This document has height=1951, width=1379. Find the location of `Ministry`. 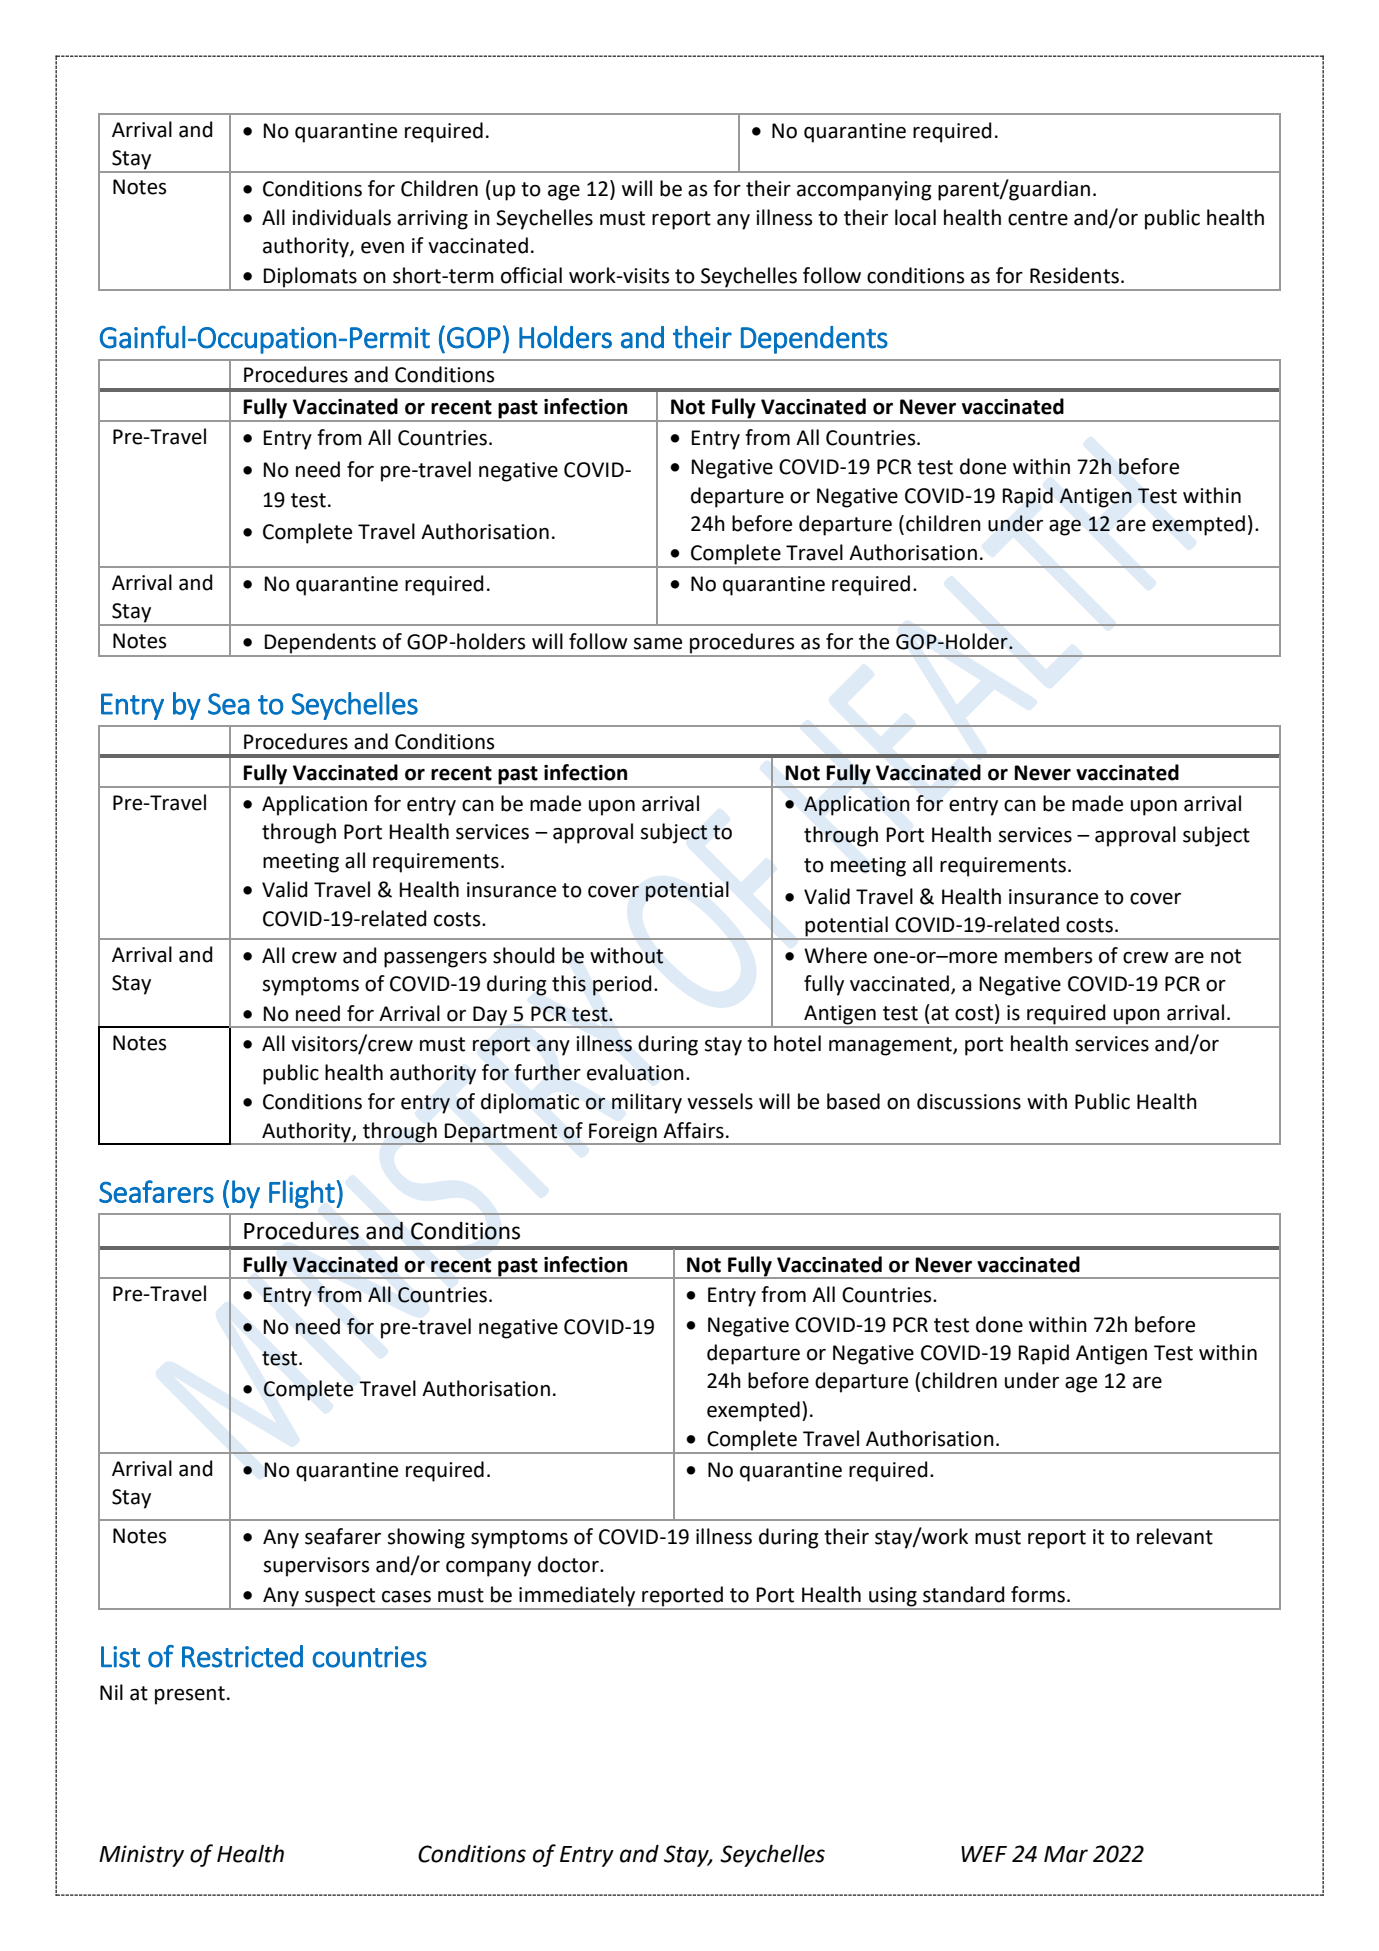

Ministry is located at coordinates (141, 1856).
